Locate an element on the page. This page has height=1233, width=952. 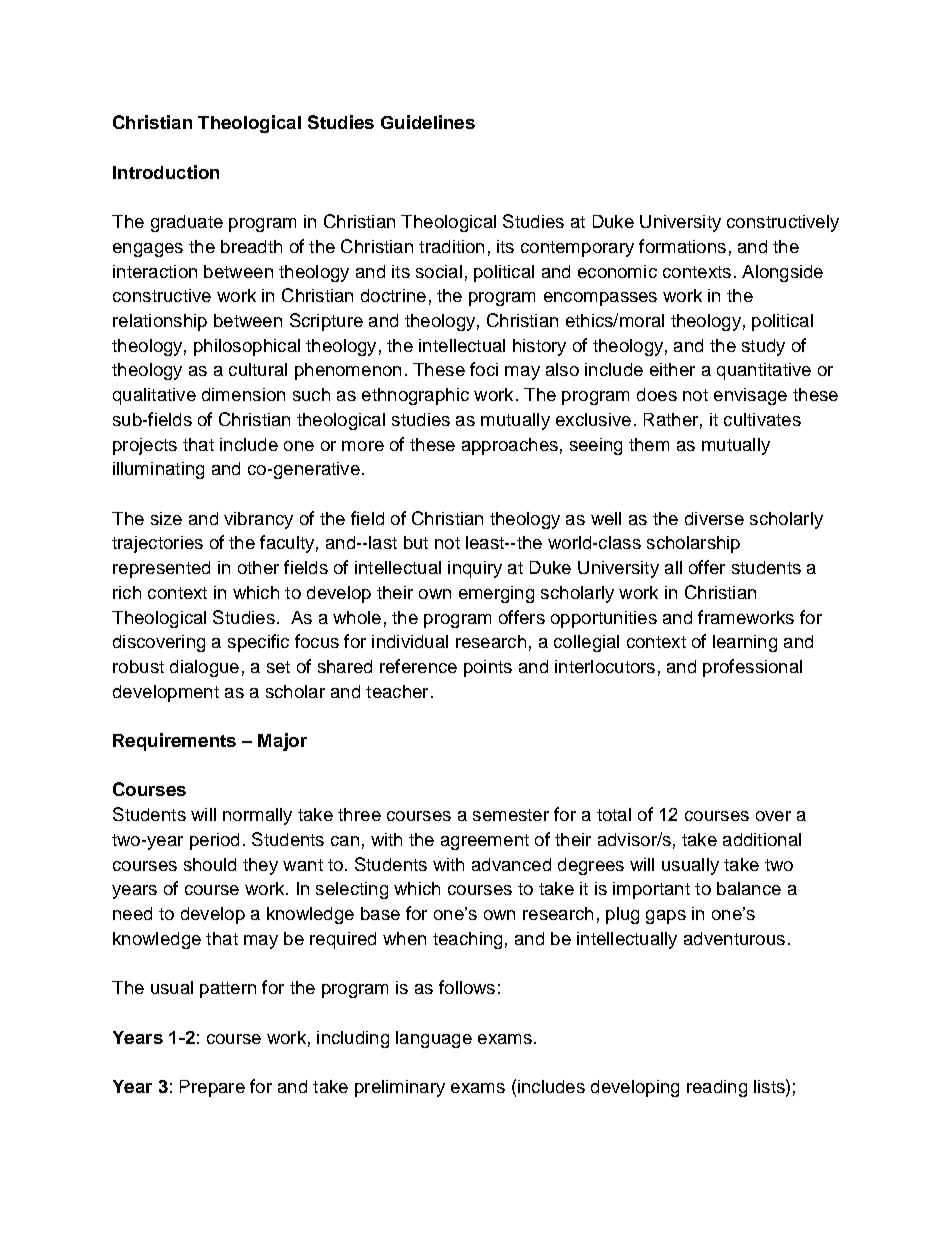
Prepare is located at coordinates (212, 1088).
